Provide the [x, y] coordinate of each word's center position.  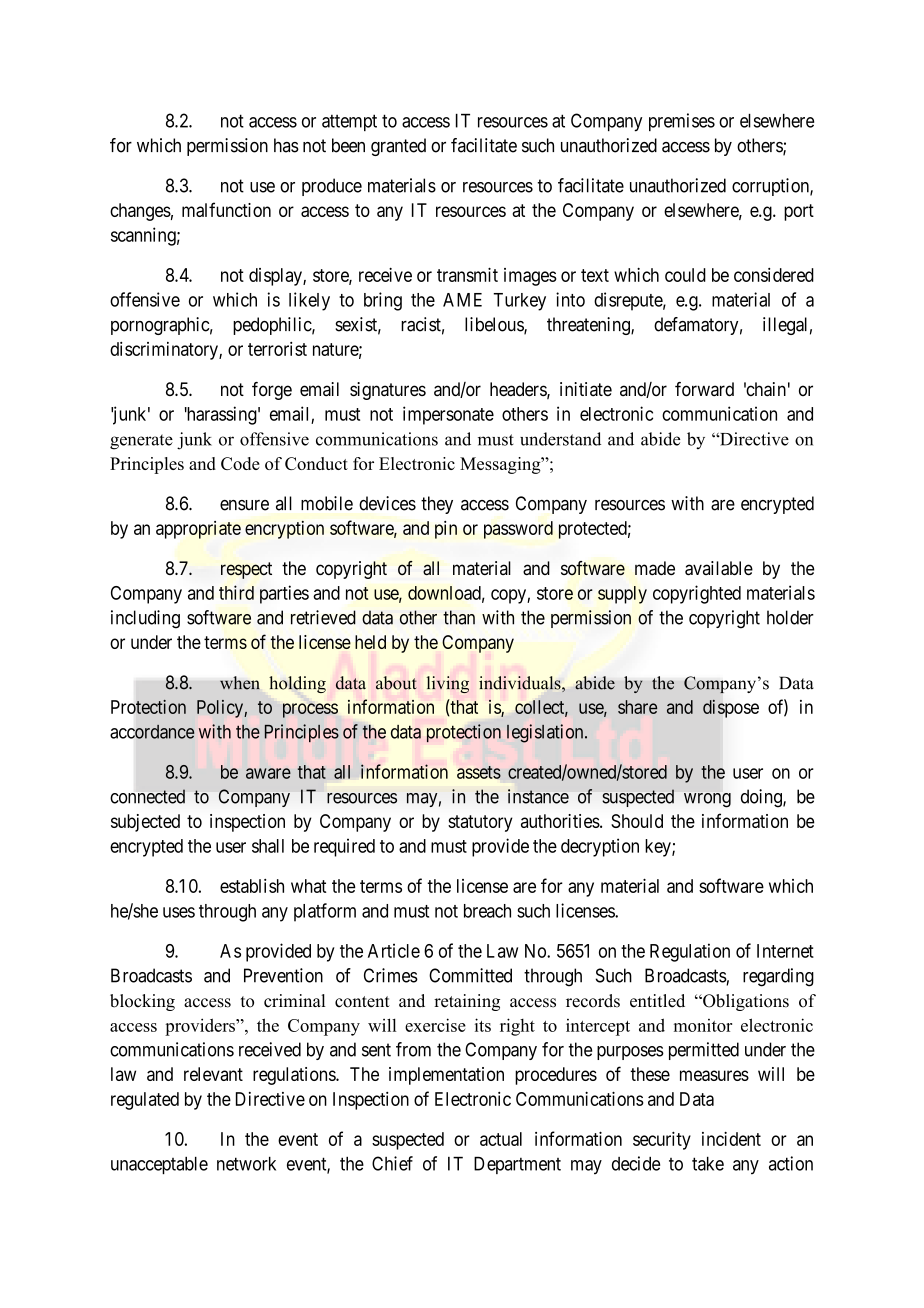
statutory [480, 823]
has [286, 145]
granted [398, 147]
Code [240, 463]
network [246, 1164]
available [719, 568]
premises [682, 122]
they [437, 505]
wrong [707, 800]
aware [268, 773]
